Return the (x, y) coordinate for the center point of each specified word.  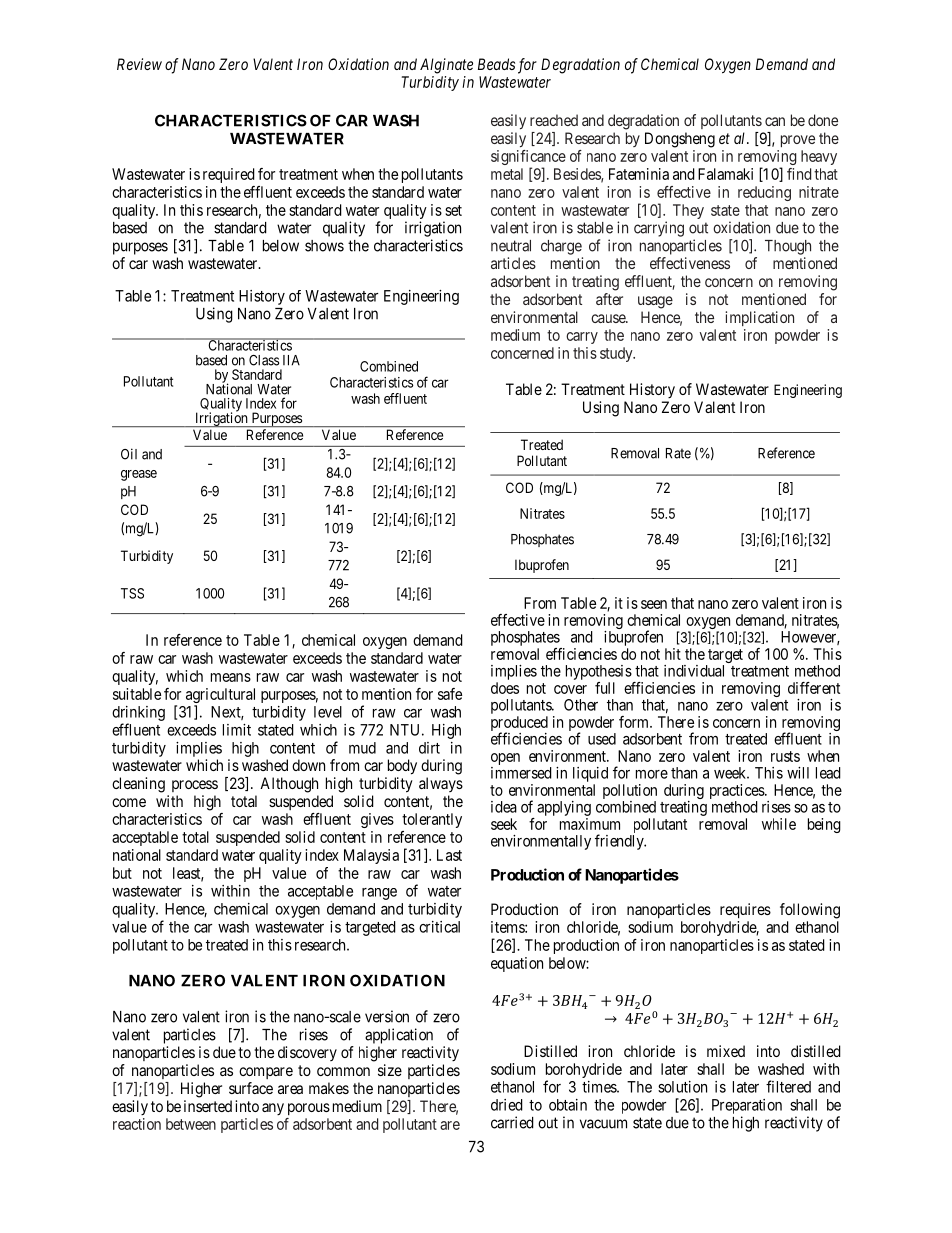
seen (654, 604)
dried (507, 1105)
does (505, 688)
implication (759, 318)
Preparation (747, 1106)
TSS (132, 593)
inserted (208, 1106)
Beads (496, 64)
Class (264, 360)
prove (798, 141)
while (779, 824)
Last (449, 855)
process (195, 786)
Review (139, 64)
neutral (511, 246)
